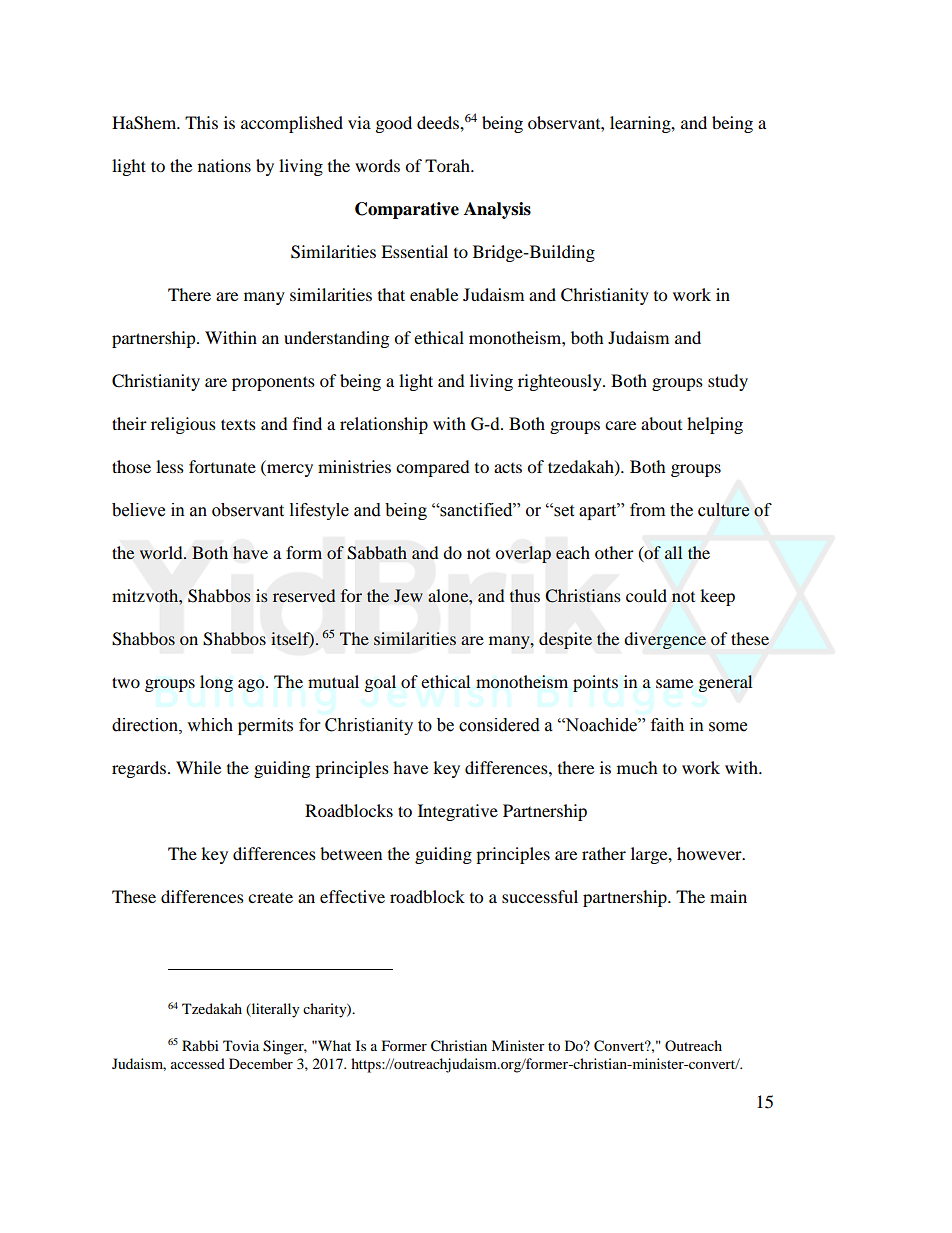 The width and height of the screenshot is (952, 1233). What do you see at coordinates (162, 553) in the screenshot?
I see `world` at bounding box center [162, 553].
